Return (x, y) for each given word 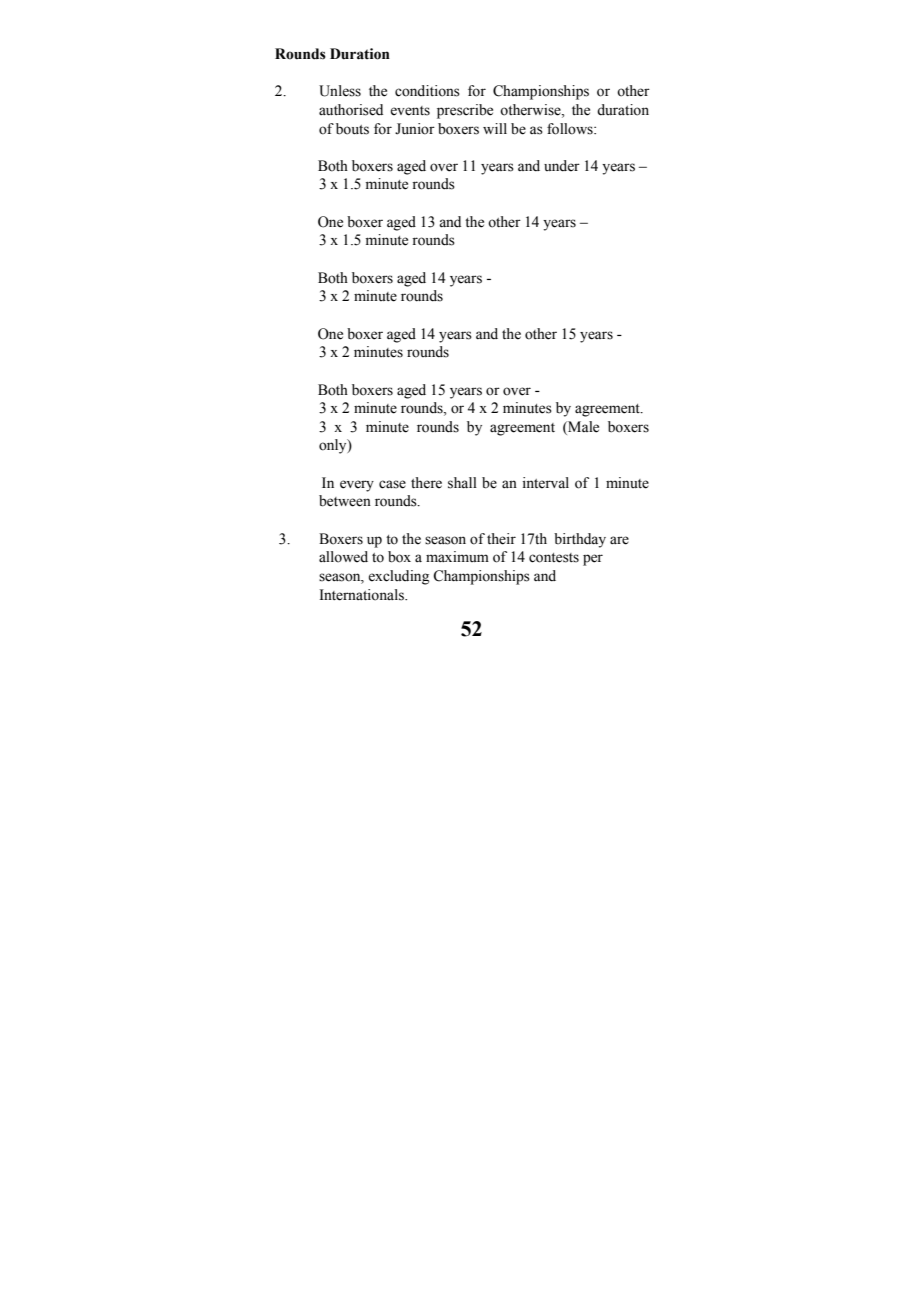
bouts (352, 129)
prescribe (465, 111)
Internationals (363, 595)
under (562, 166)
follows (571, 129)
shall (462, 483)
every (357, 486)
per (593, 560)
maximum (457, 556)
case (392, 484)
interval (546, 483)
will (495, 128)
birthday (580, 540)
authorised (351, 110)
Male (582, 427)
